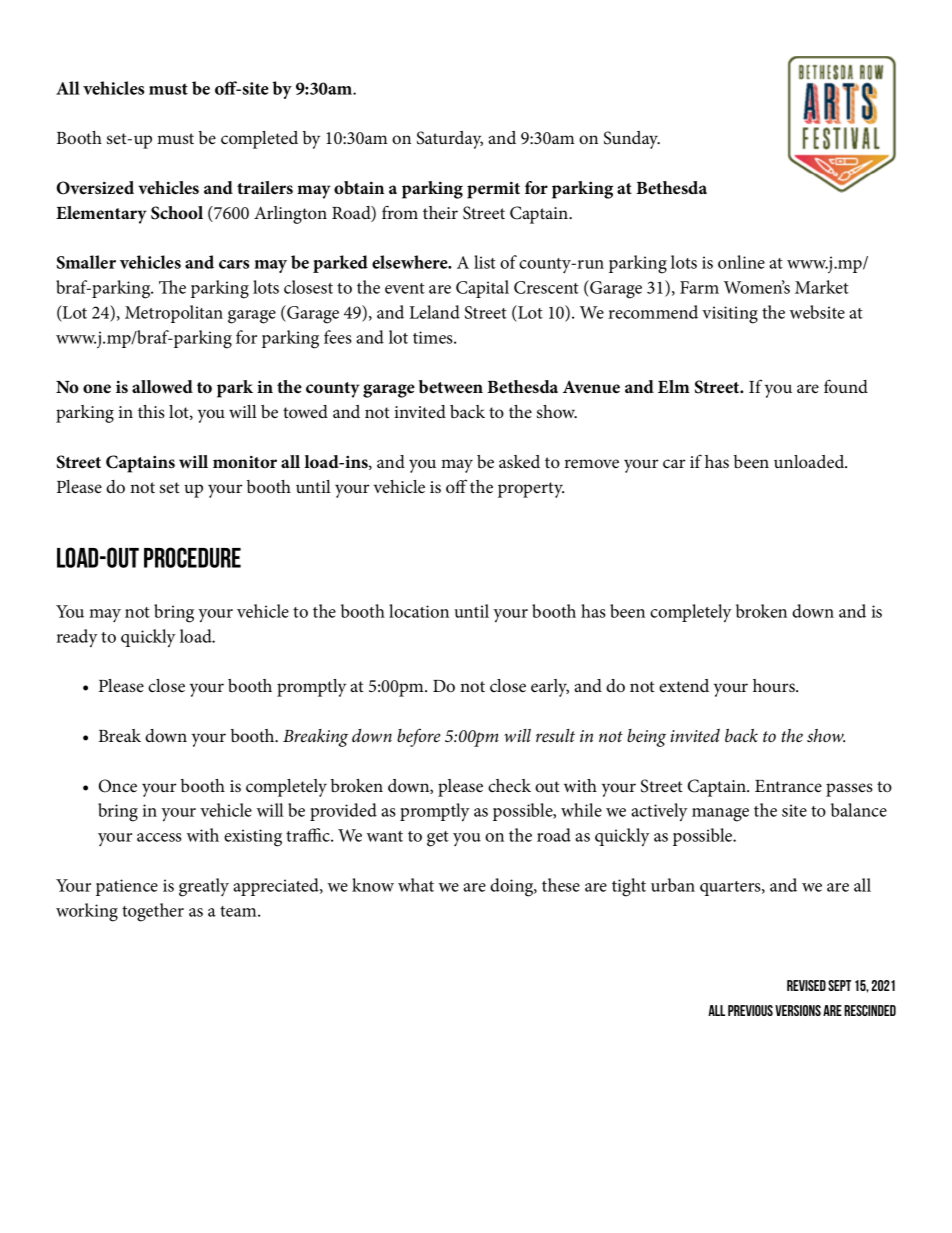 The width and height of the screenshot is (952, 1233). I want to click on hours, so click(775, 685).
